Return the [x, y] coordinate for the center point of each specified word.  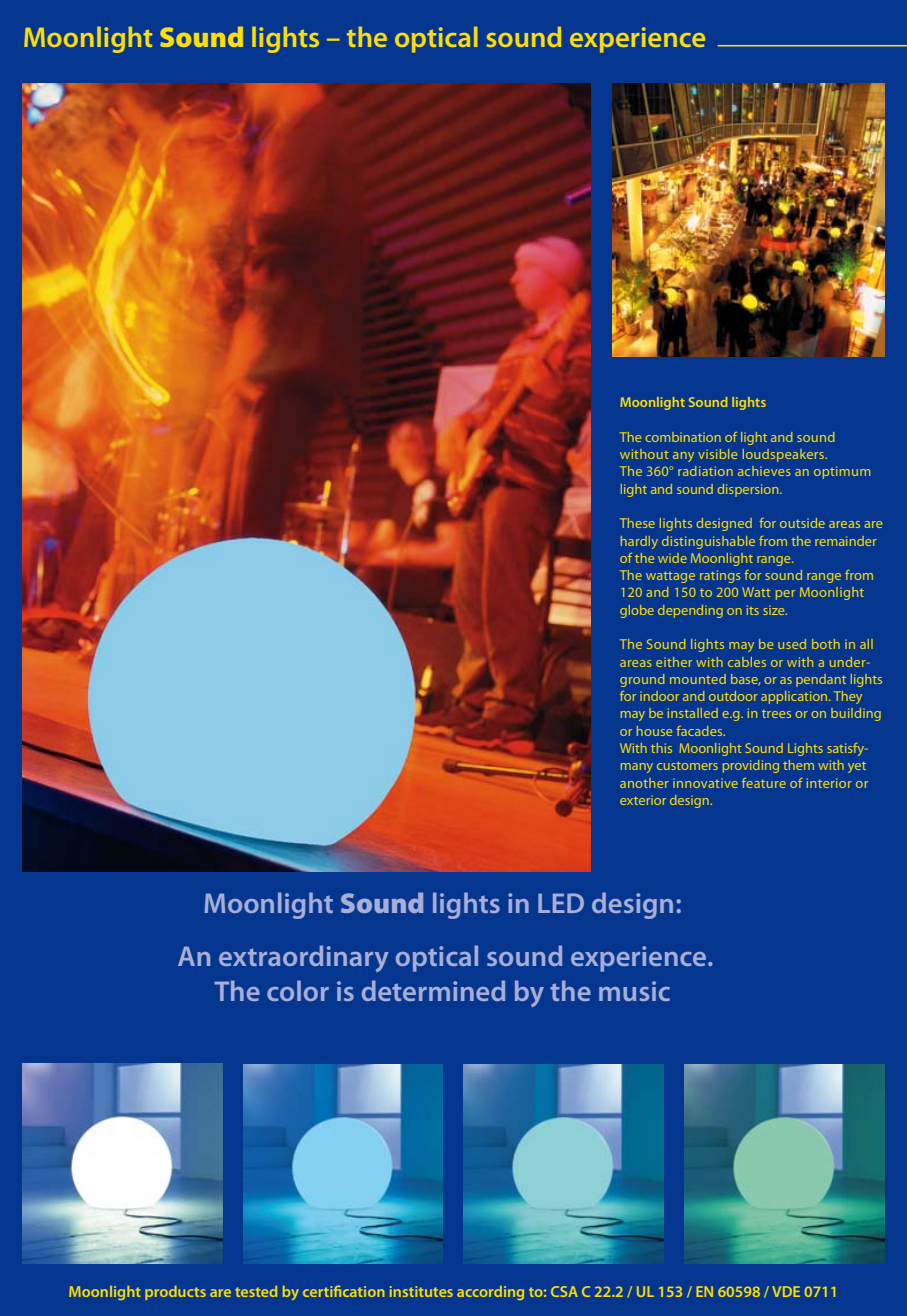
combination [683, 437]
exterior [643, 800]
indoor [659, 696]
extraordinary [304, 958]
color [298, 990]
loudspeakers [785, 455]
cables [747, 662]
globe [637, 611]
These [637, 523]
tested [256, 1291]
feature [764, 783]
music [634, 991]
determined [433, 990]
